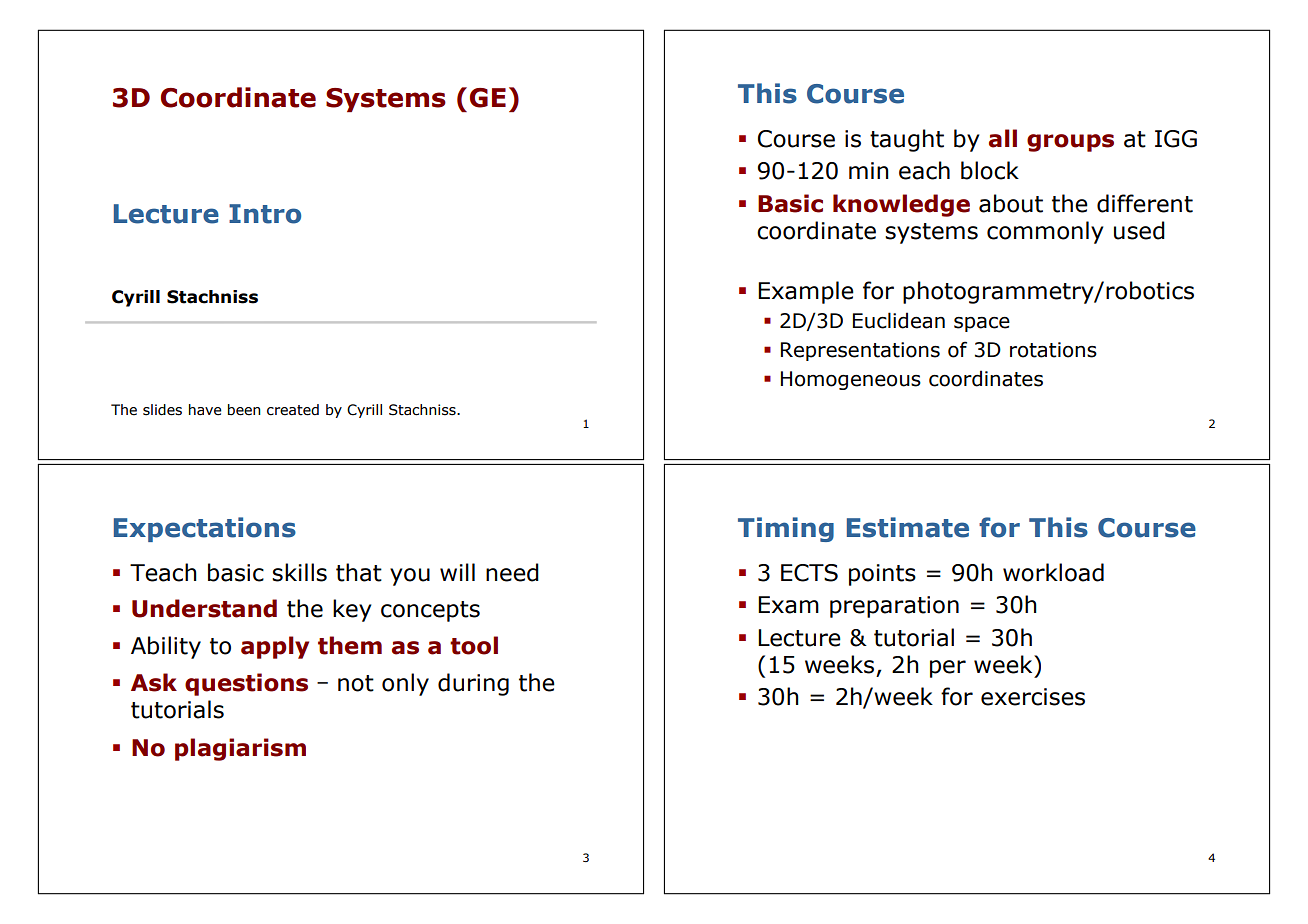 The height and width of the screenshot is (924, 1308). I want to click on during, so click(473, 684).
